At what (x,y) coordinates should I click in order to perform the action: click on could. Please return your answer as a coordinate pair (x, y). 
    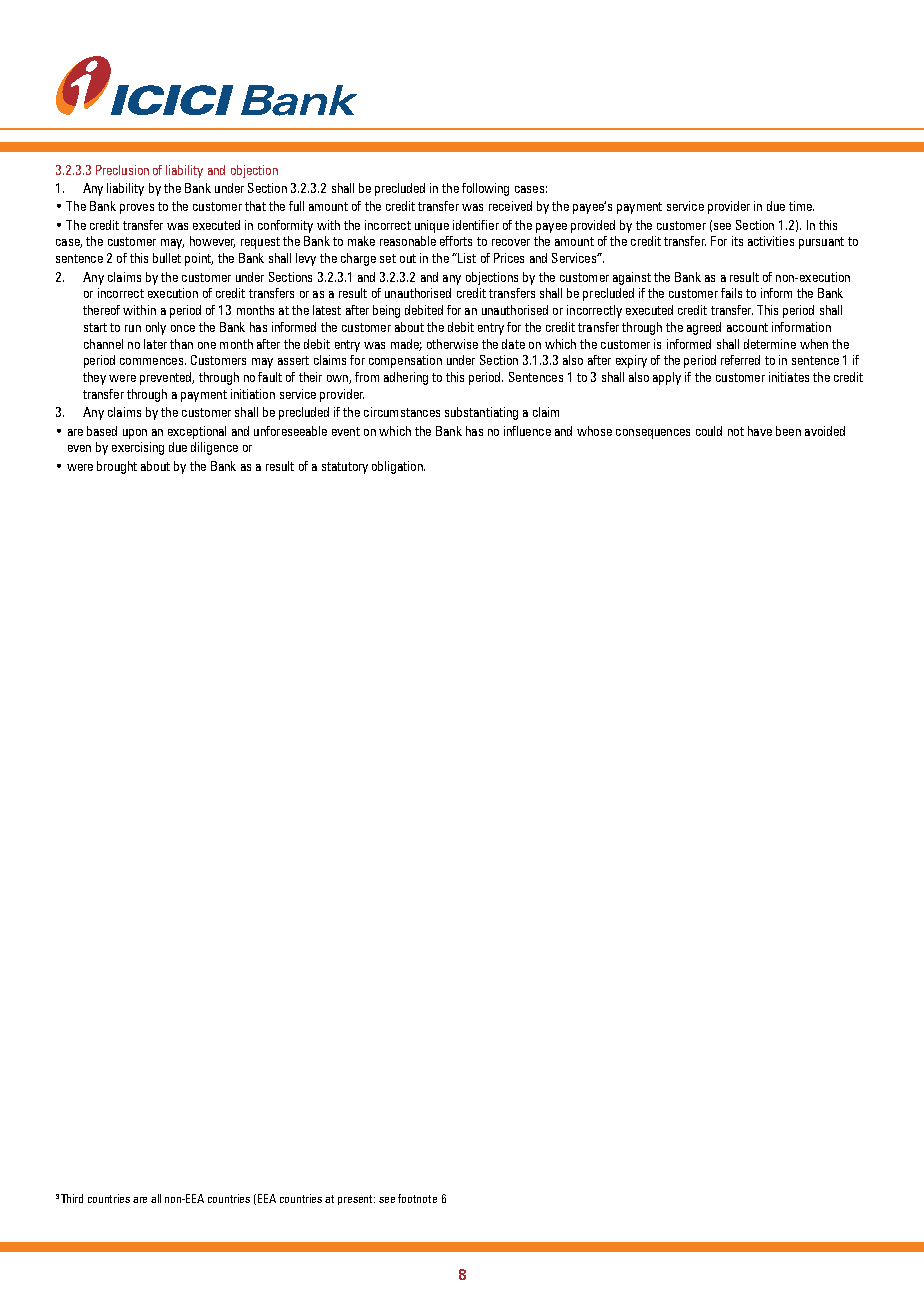
    Looking at the image, I should click on (709, 431).
